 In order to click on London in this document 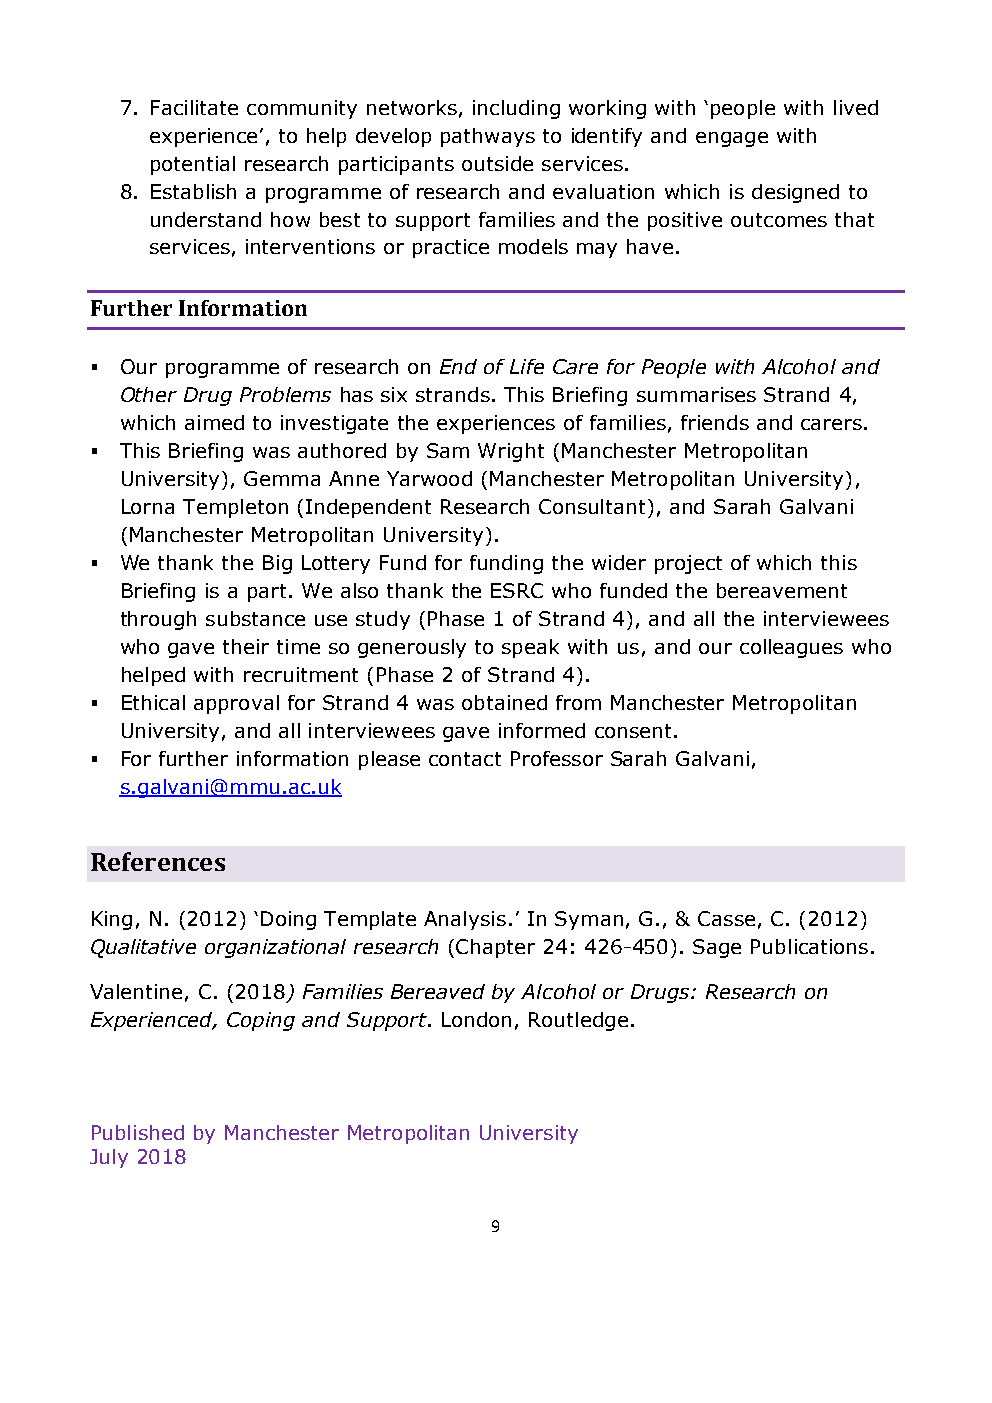, I will do `click(476, 1019)`.
